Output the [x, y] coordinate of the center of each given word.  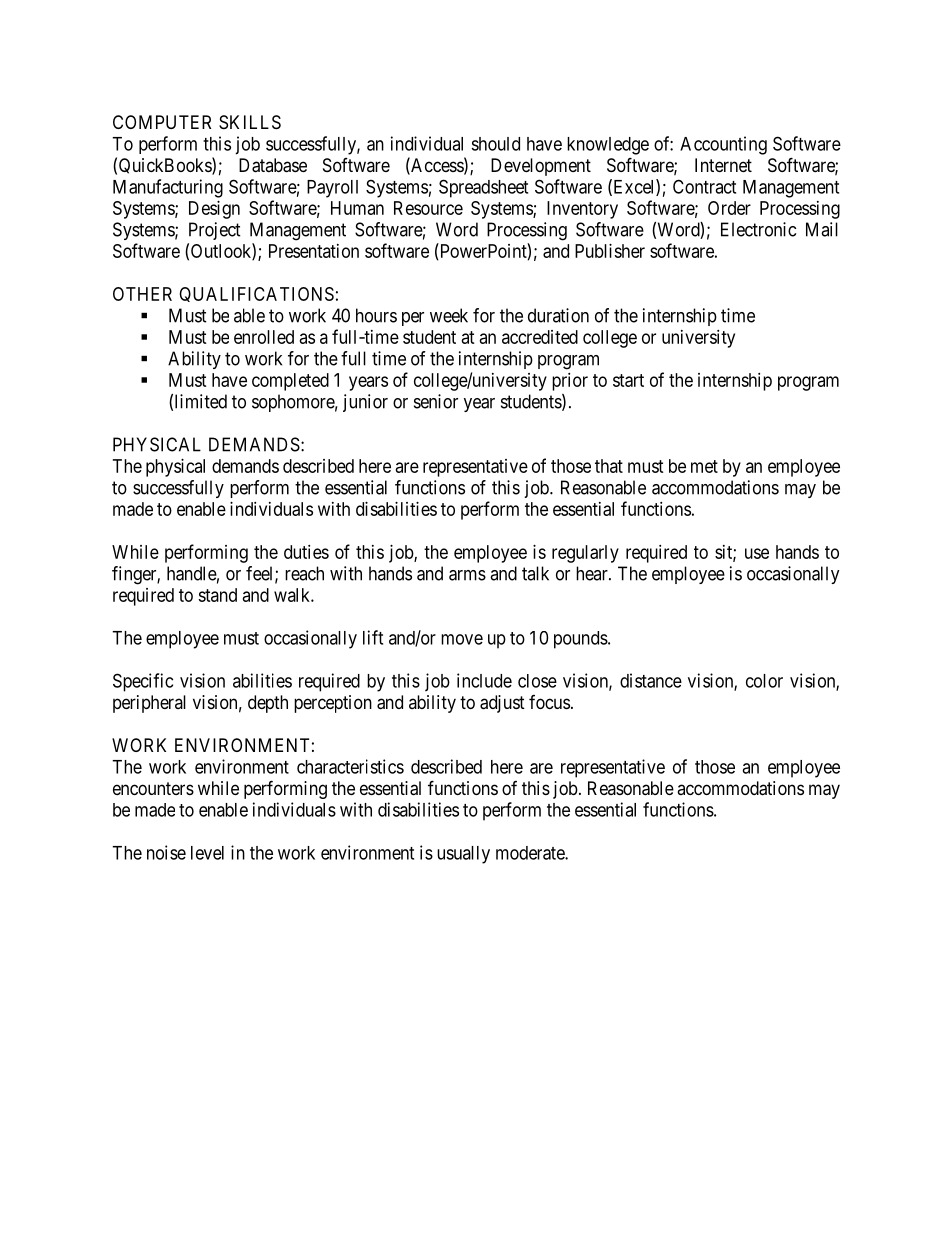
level [207, 853]
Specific [143, 682]
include [484, 680]
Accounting [723, 145]
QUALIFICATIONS [256, 294]
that [609, 466]
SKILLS [250, 122]
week [449, 315]
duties [306, 552]
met [704, 466]
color [764, 681]
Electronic [758, 229]
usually [463, 855]
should [495, 144]
